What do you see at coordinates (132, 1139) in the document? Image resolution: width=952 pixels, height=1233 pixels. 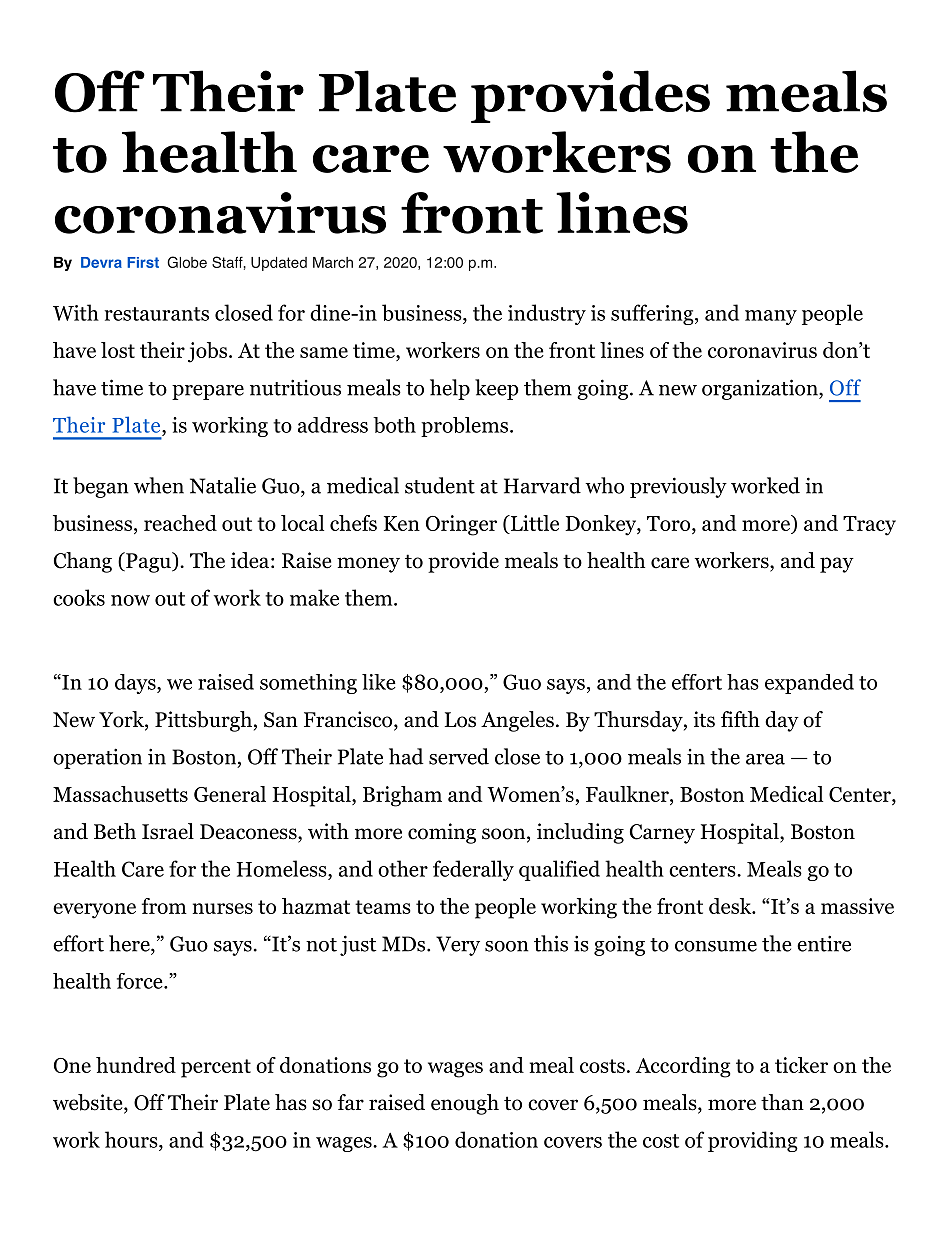 I see `hours` at bounding box center [132, 1139].
